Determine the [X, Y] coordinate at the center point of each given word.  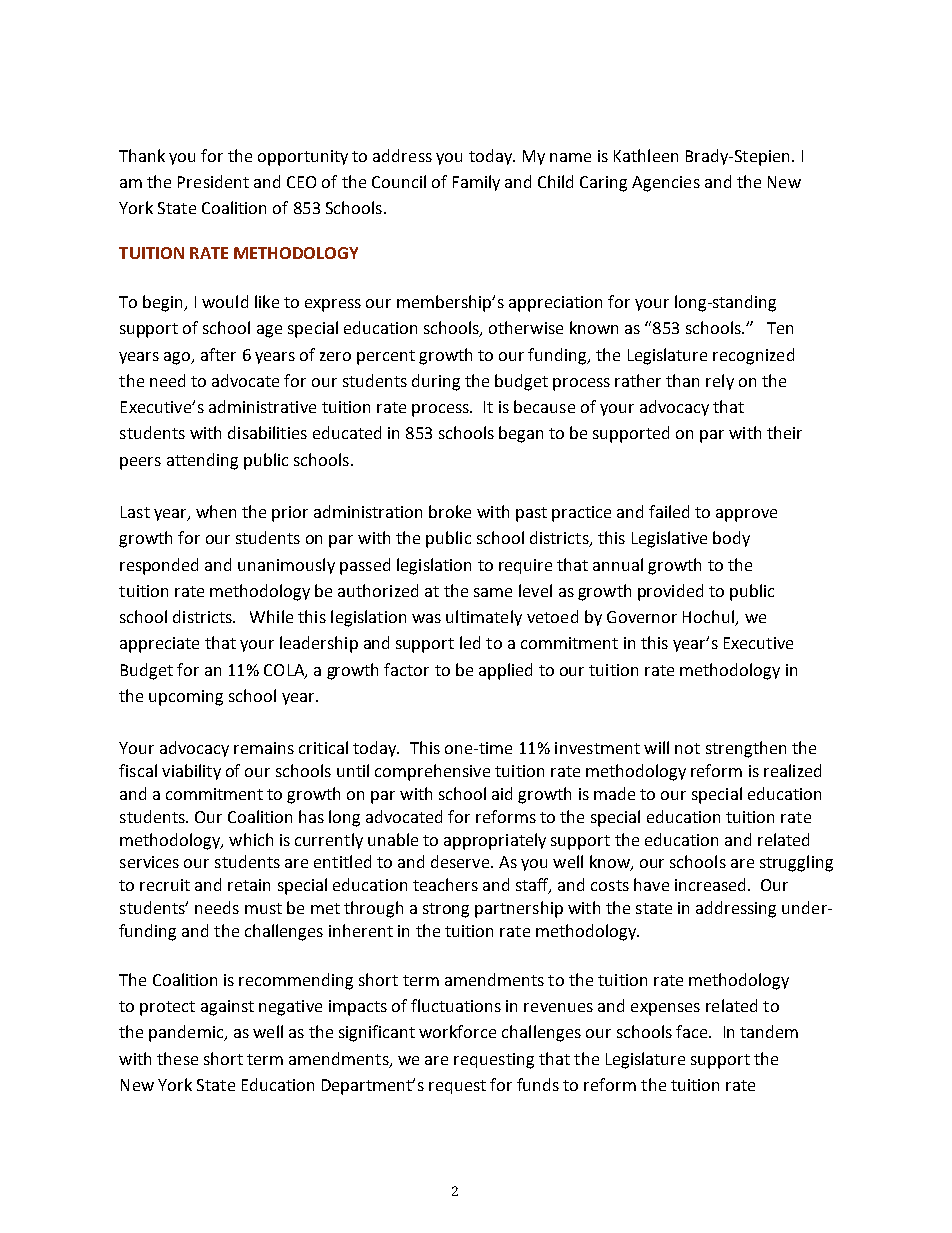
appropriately [495, 841]
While [271, 616]
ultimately [484, 618]
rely [720, 382]
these [177, 1058]
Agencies [666, 184]
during [436, 382]
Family [476, 183]
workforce [457, 1031]
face [693, 1031]
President [213, 181]
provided [670, 592]
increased [710, 884]
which [251, 839]
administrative [262, 406]
